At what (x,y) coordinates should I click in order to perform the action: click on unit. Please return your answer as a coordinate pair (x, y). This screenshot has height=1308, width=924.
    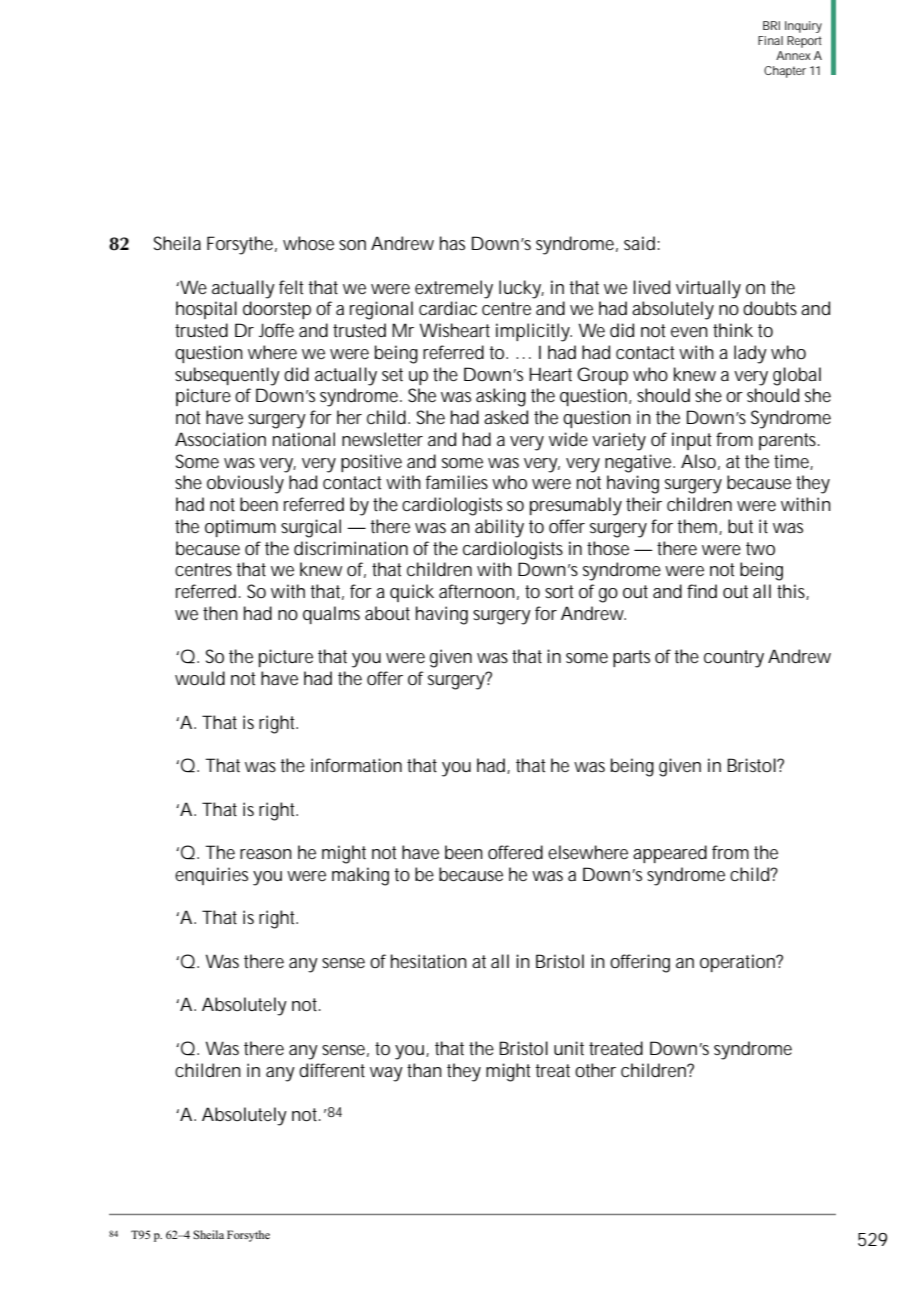
    Looking at the image, I should click on (569, 1048).
